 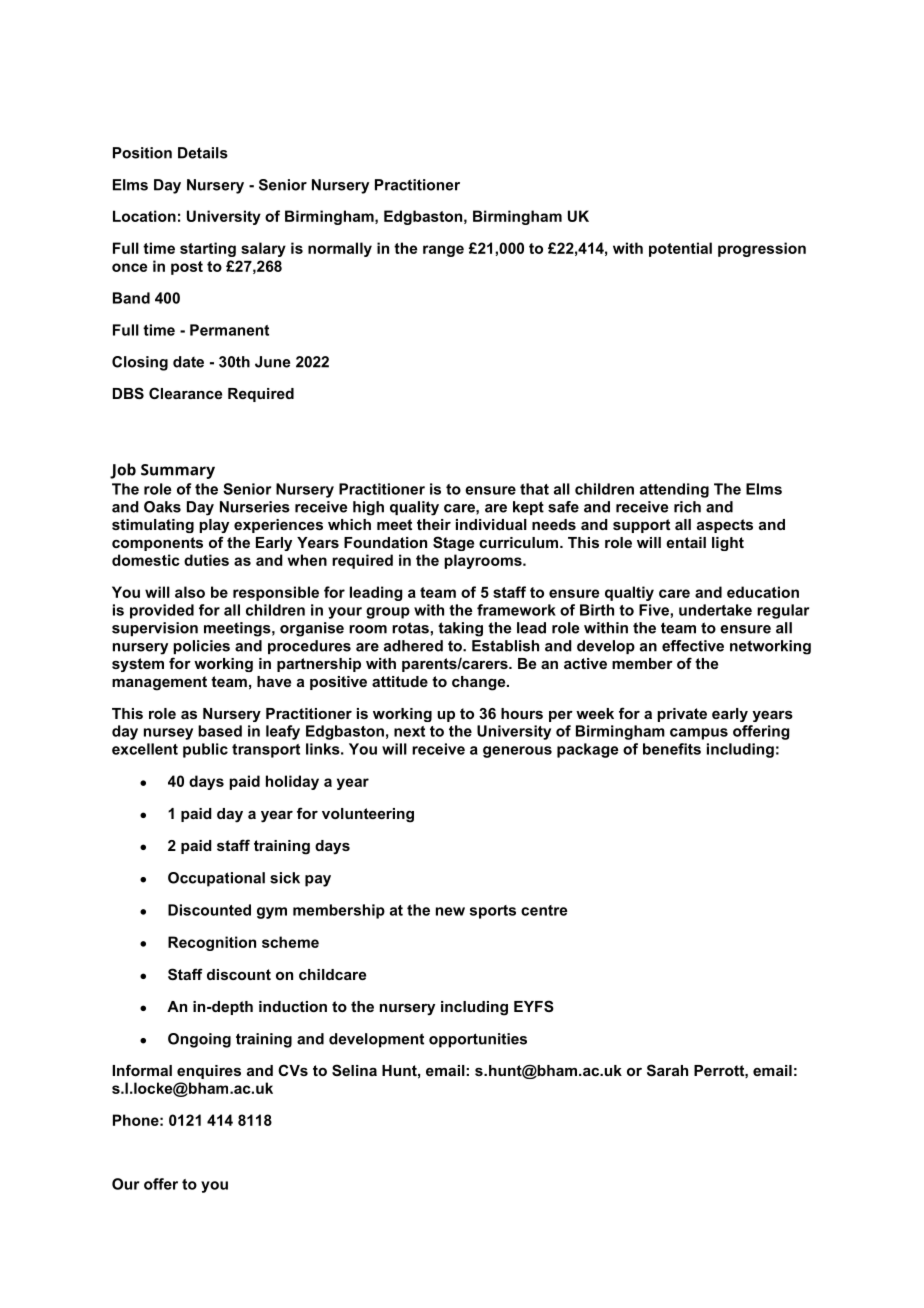 I want to click on attending, so click(x=674, y=490).
